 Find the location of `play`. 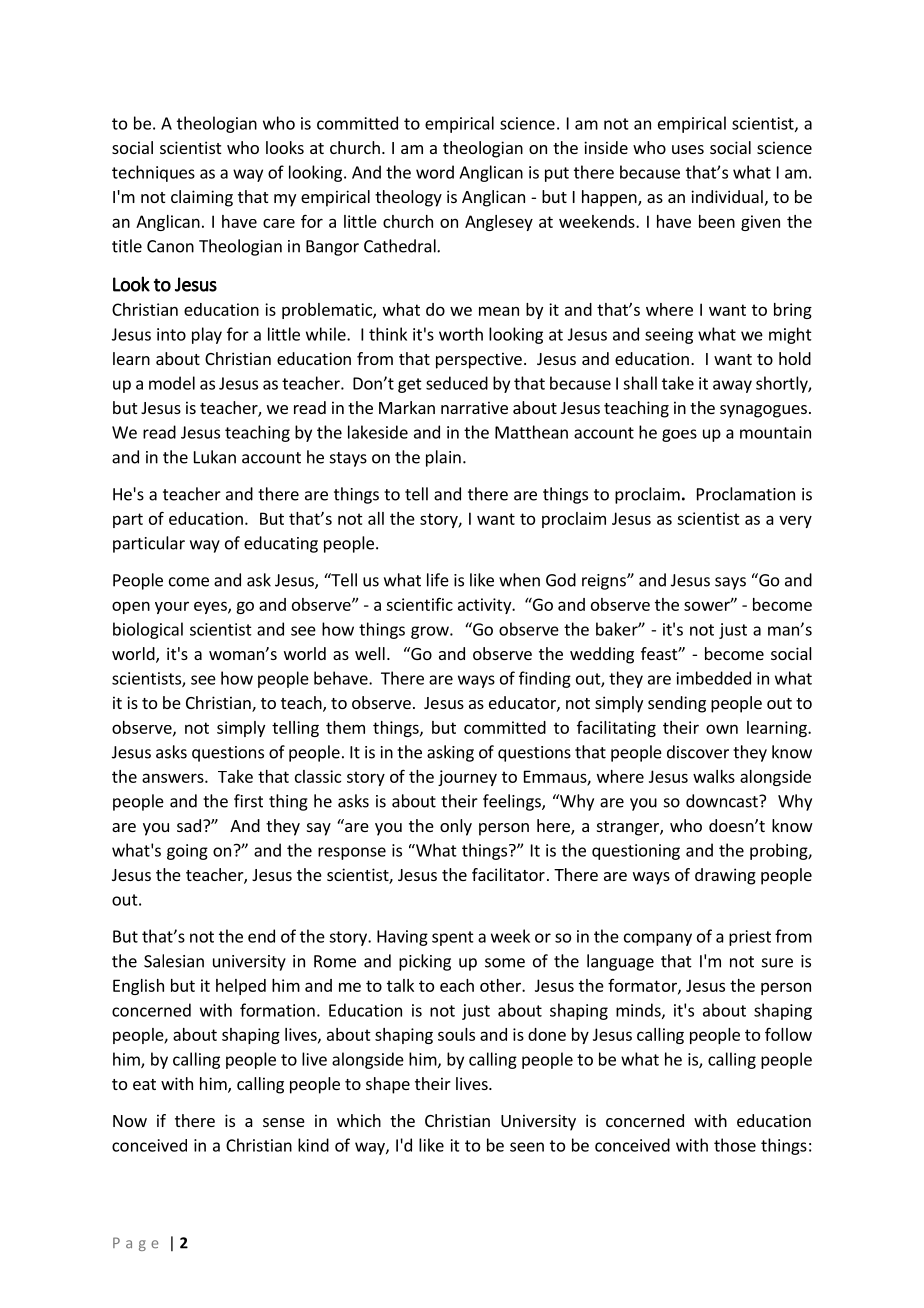

play is located at coordinates (207, 335).
